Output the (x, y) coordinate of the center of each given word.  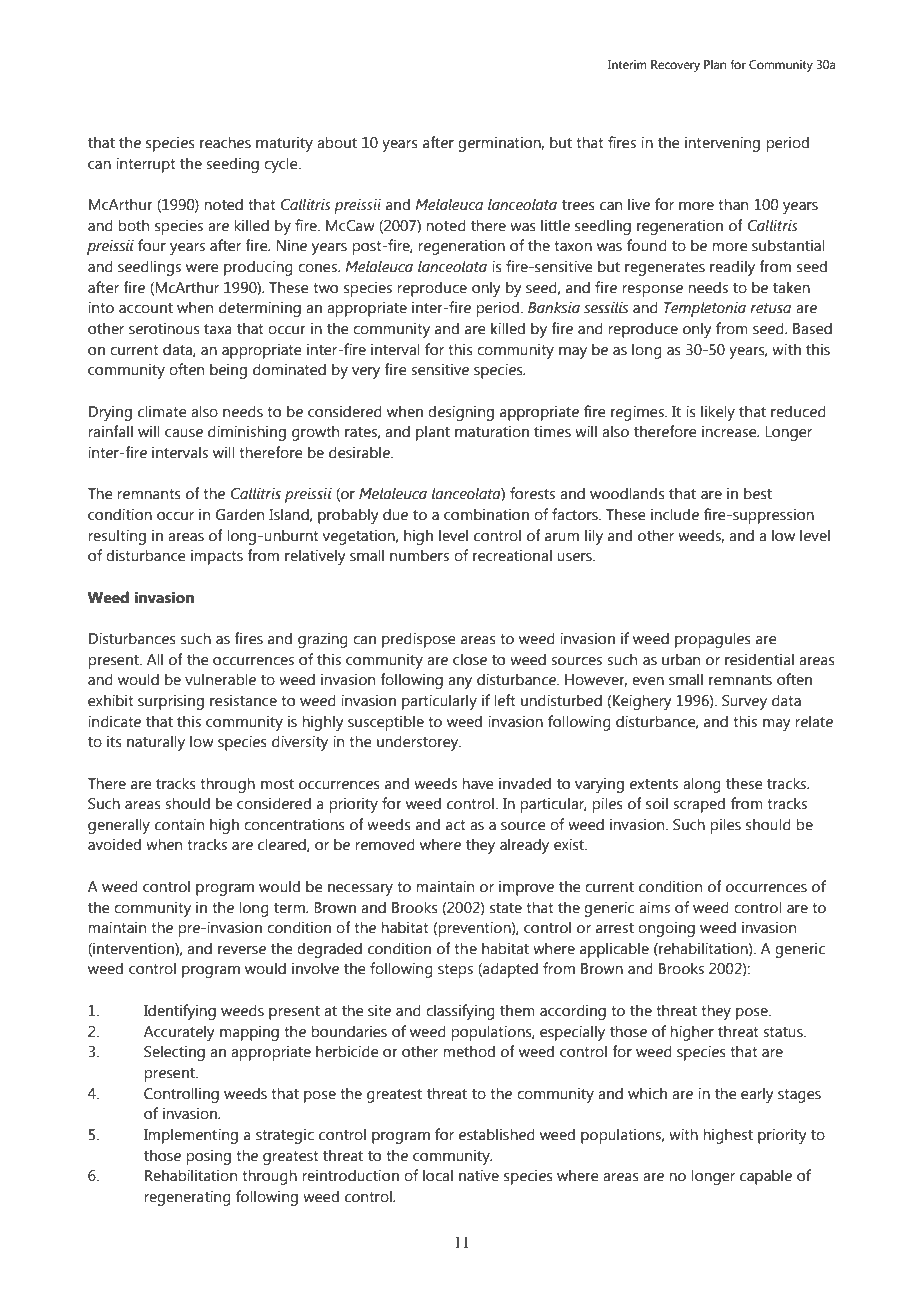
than (733, 204)
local (438, 1175)
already (524, 846)
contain (179, 824)
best (758, 493)
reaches (225, 142)
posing (208, 1157)
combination (486, 514)
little (555, 225)
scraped (699, 805)
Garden (240, 514)
